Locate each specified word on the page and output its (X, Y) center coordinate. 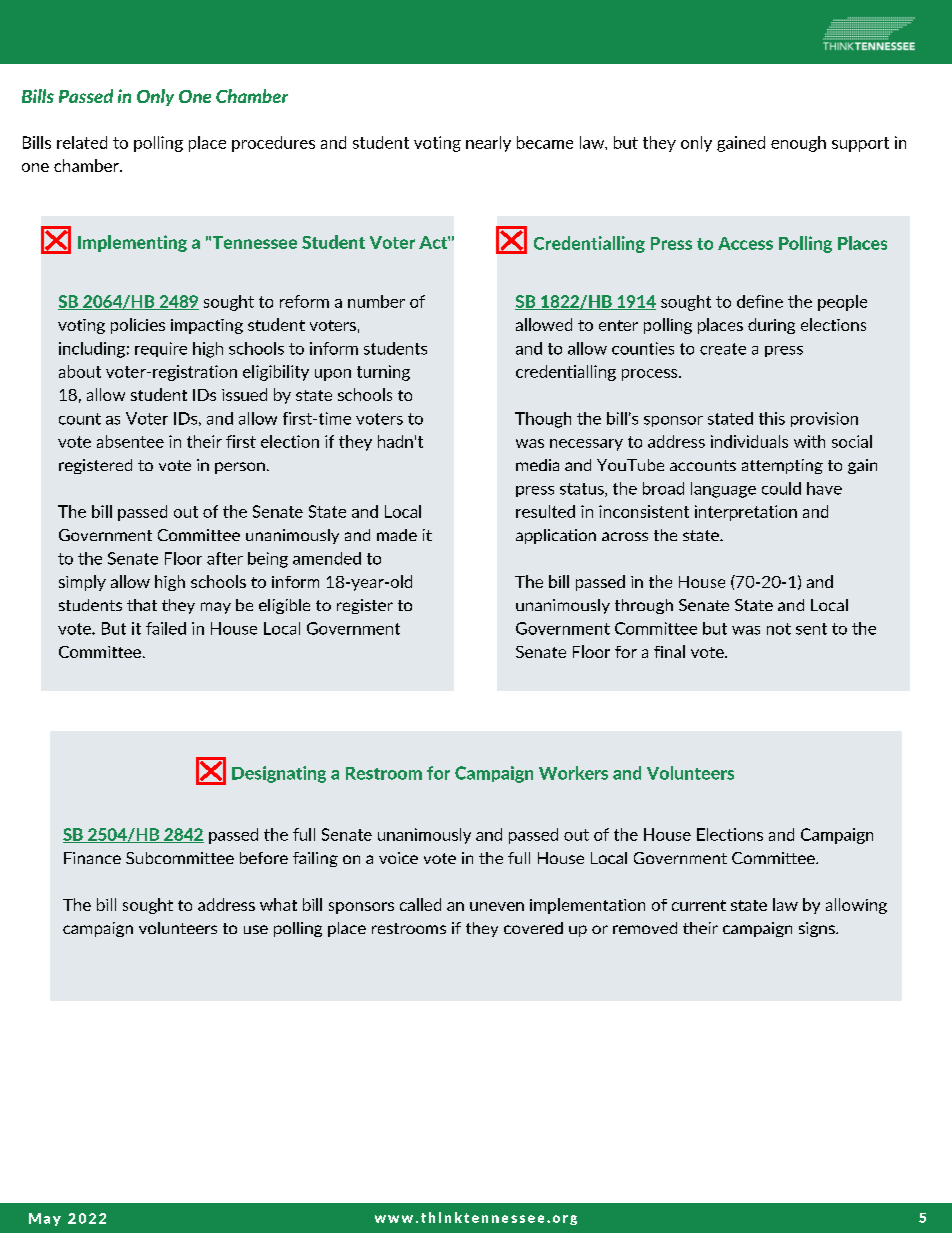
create (723, 349)
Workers (573, 773)
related (82, 142)
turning (383, 373)
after (225, 558)
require (161, 349)
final (669, 651)
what (278, 904)
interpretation (746, 513)
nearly (488, 144)
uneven (497, 906)
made (397, 535)
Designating (279, 774)
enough (798, 144)
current (699, 905)
